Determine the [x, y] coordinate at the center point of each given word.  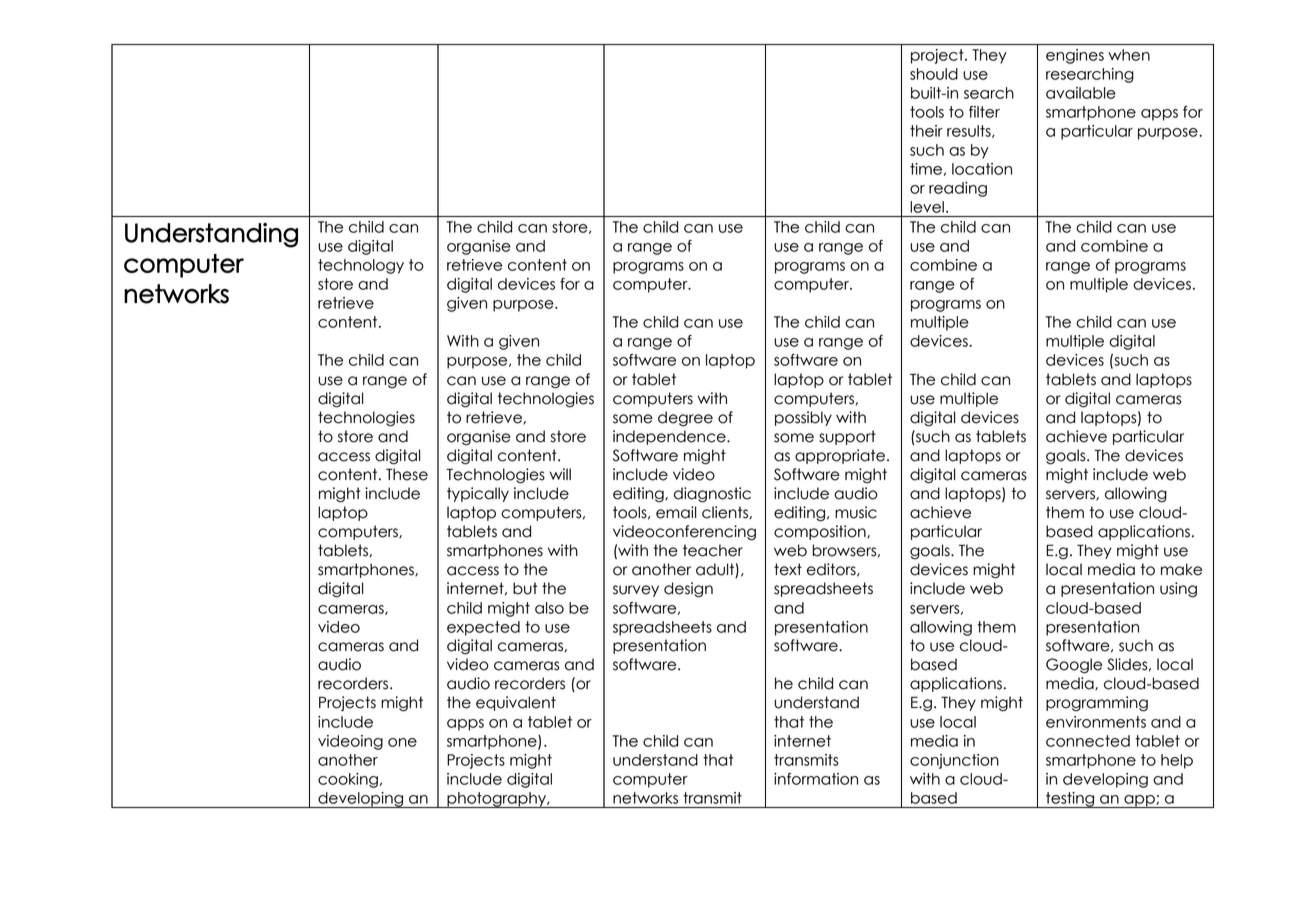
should [934, 74]
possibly [803, 418]
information [816, 779]
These [407, 474]
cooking [348, 780]
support [847, 437]
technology [361, 266]
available [1081, 93]
